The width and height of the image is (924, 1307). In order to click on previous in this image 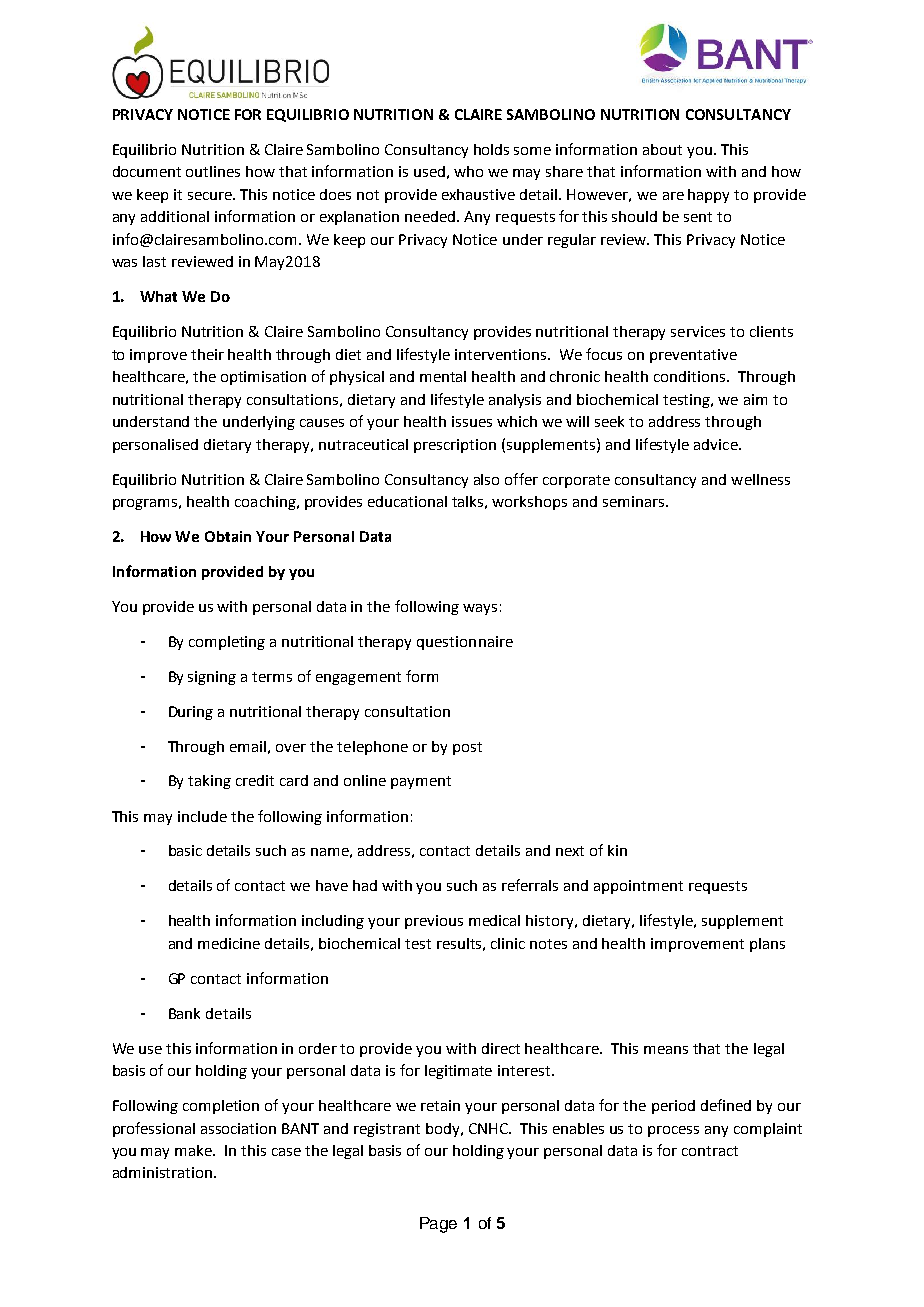, I will do `click(434, 922)`.
